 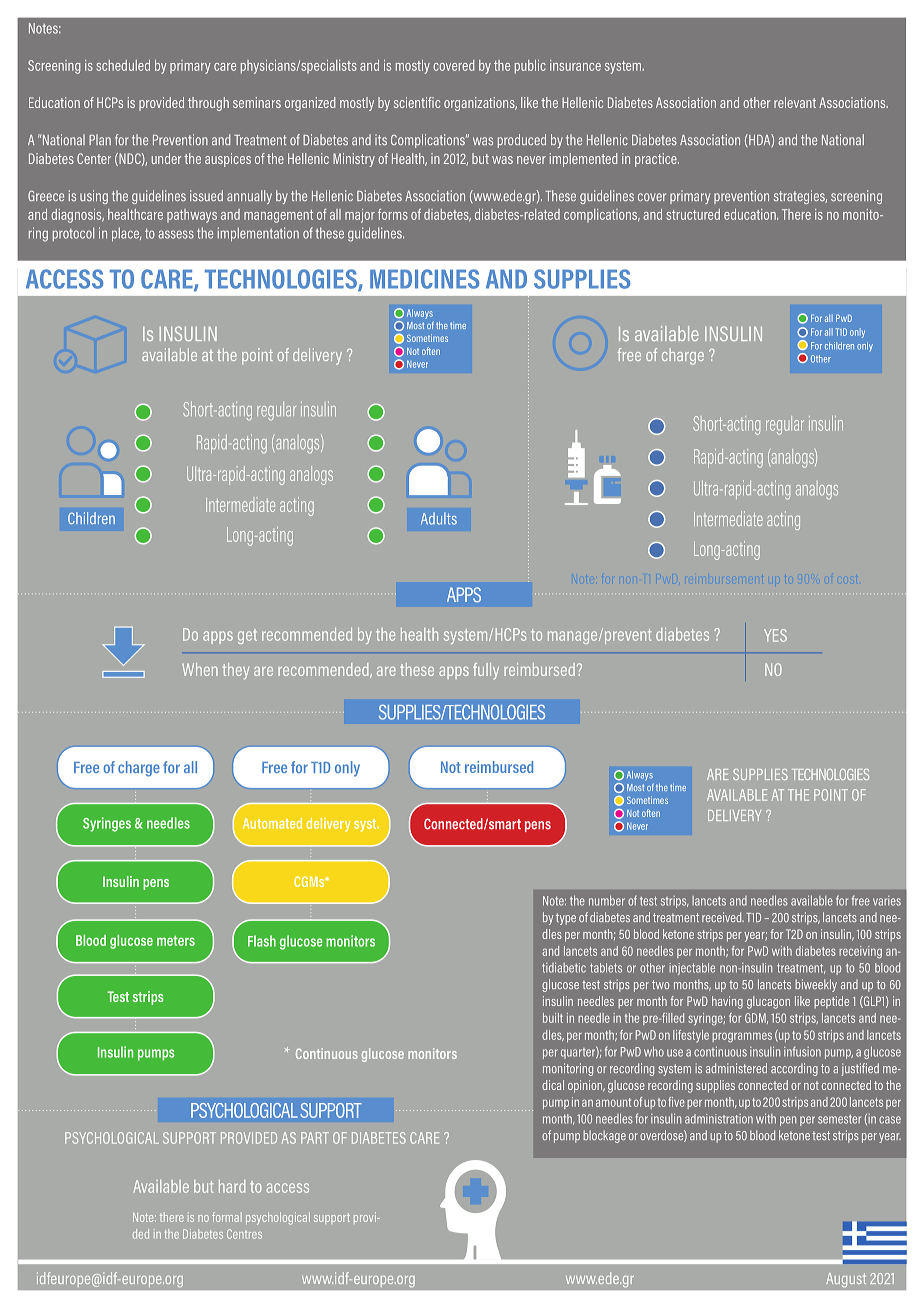 What do you see at coordinates (775, 635) in the image?
I see `YES` at bounding box center [775, 635].
